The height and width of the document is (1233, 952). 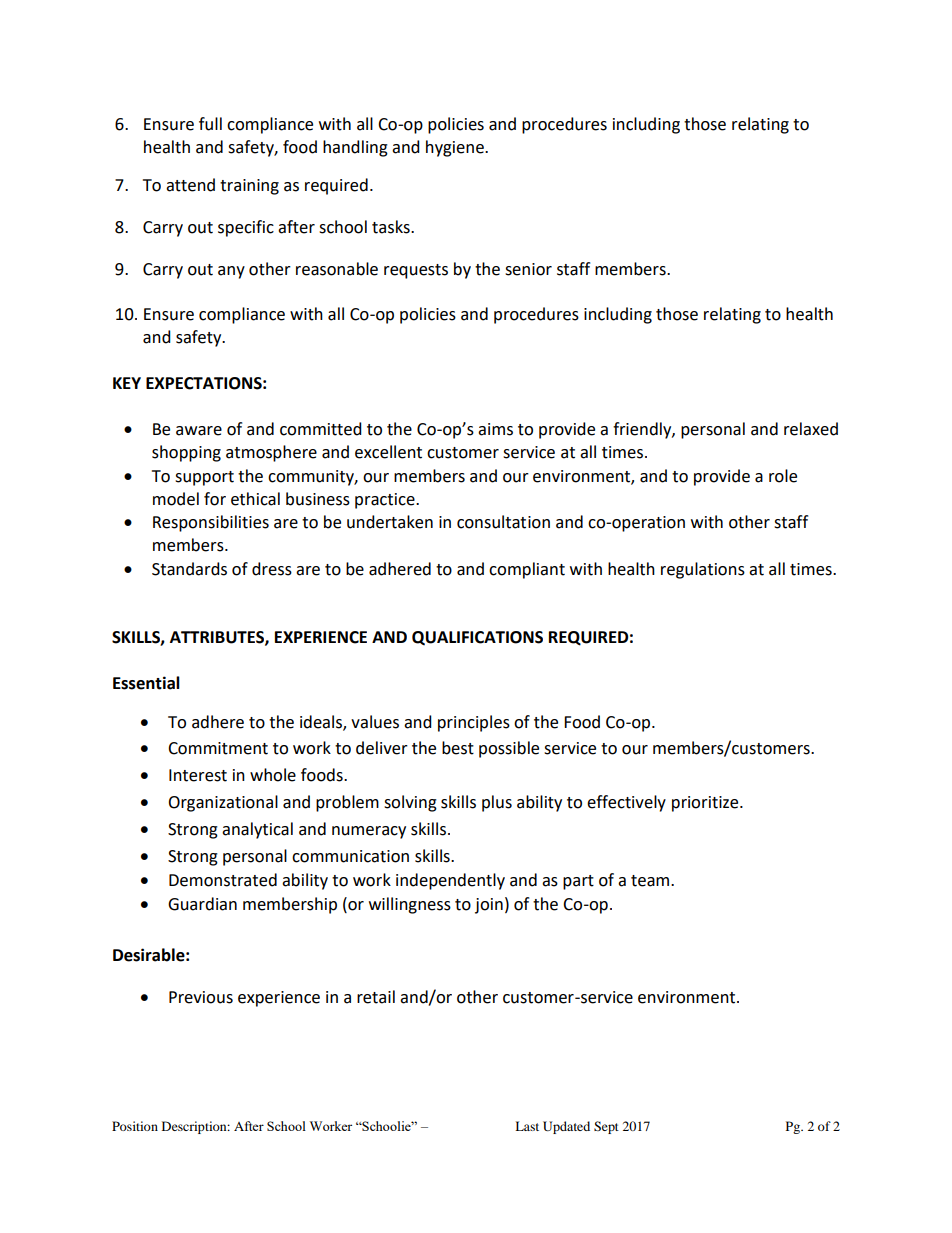 What do you see at coordinates (703, 570) in the document?
I see `regulations` at bounding box center [703, 570].
